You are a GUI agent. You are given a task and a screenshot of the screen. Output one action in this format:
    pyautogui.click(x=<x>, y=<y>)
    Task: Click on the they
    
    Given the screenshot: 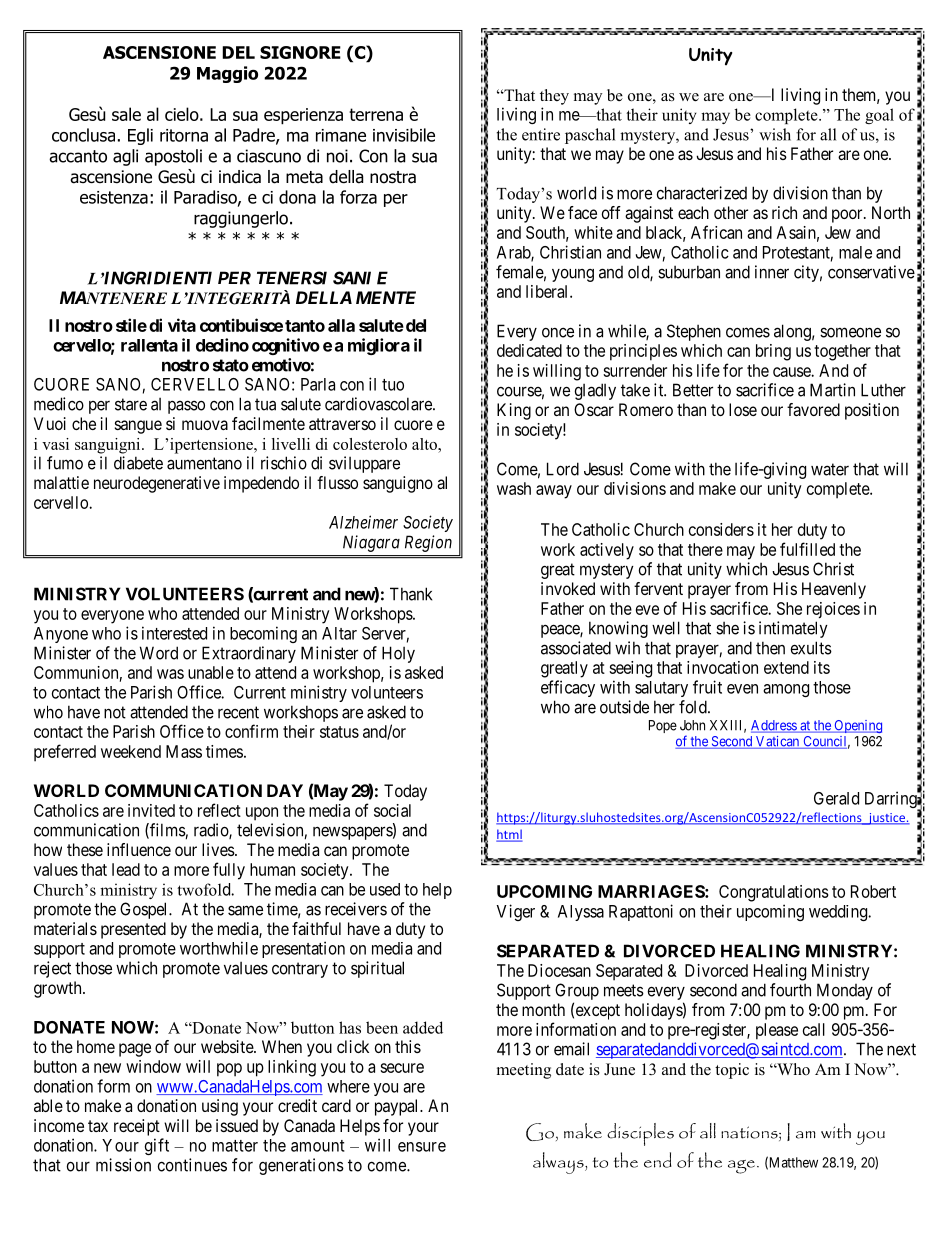 What is the action you would take?
    pyautogui.click(x=554, y=97)
